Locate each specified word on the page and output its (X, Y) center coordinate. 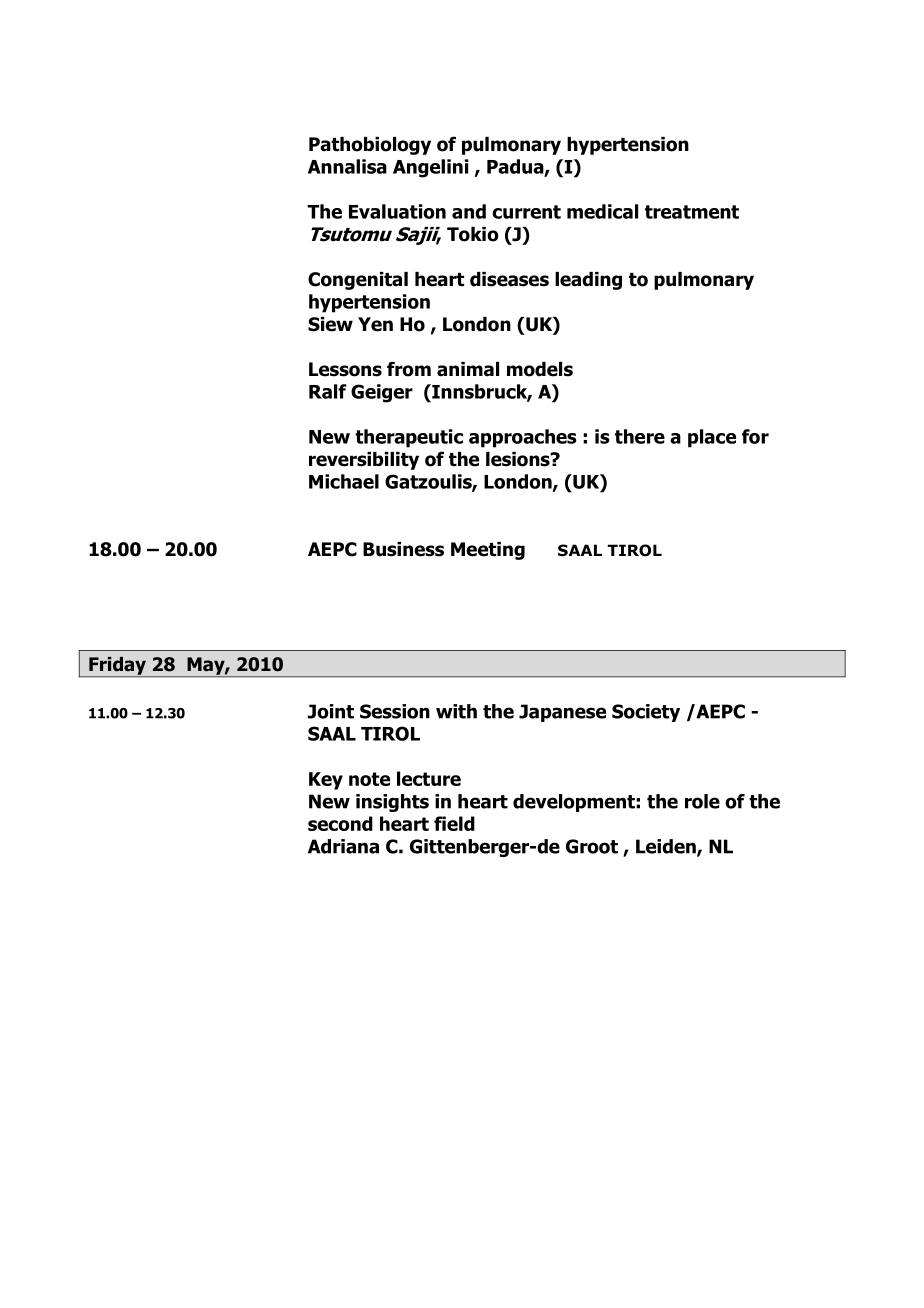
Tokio (473, 234)
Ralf (328, 391)
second (340, 823)
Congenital (358, 281)
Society (646, 713)
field (454, 823)
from (409, 369)
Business (403, 549)
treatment (692, 212)
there (640, 436)
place (712, 438)
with (456, 711)
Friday (118, 667)
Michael (344, 481)
